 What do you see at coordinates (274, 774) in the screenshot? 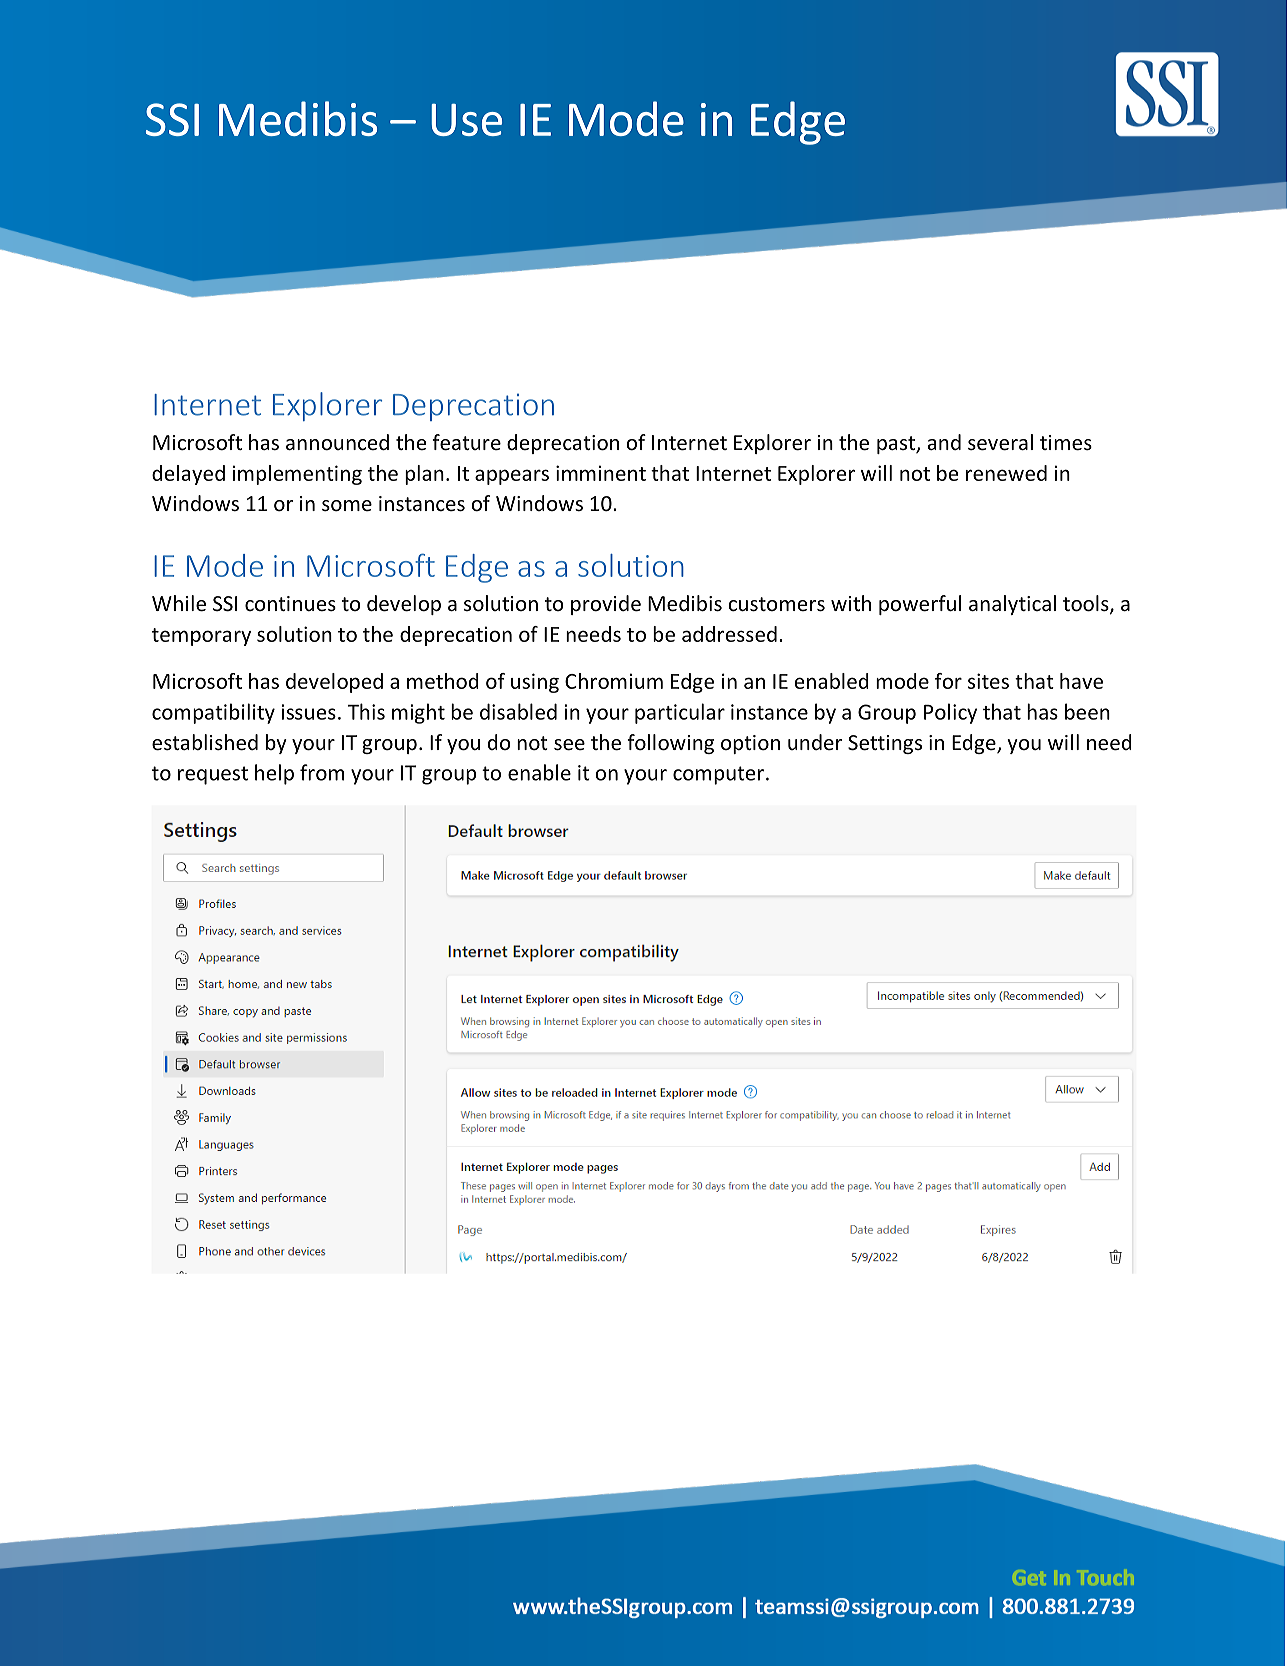
I see `help` at bounding box center [274, 774].
